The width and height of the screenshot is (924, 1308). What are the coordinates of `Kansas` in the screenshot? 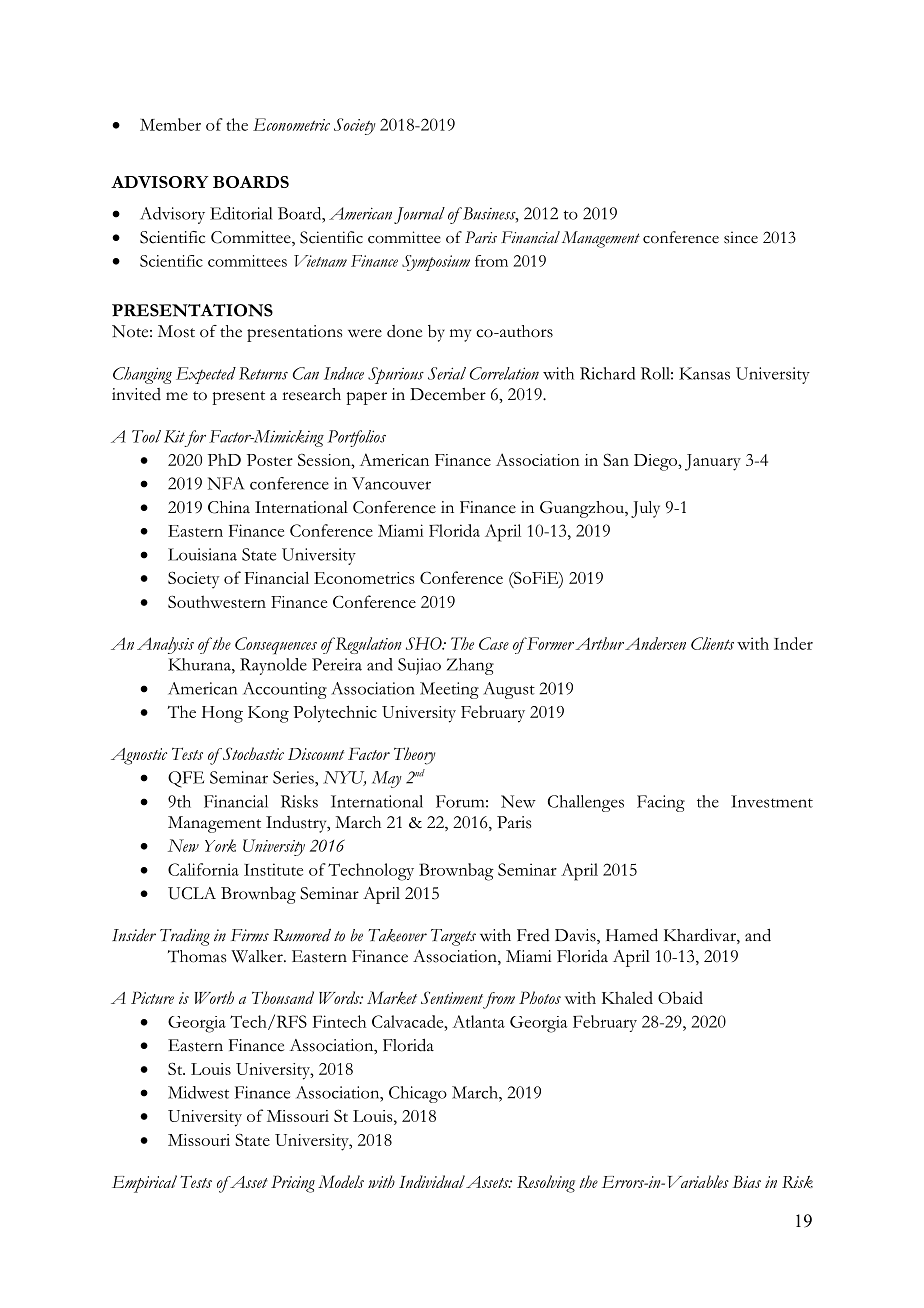 It's located at (704, 373).
